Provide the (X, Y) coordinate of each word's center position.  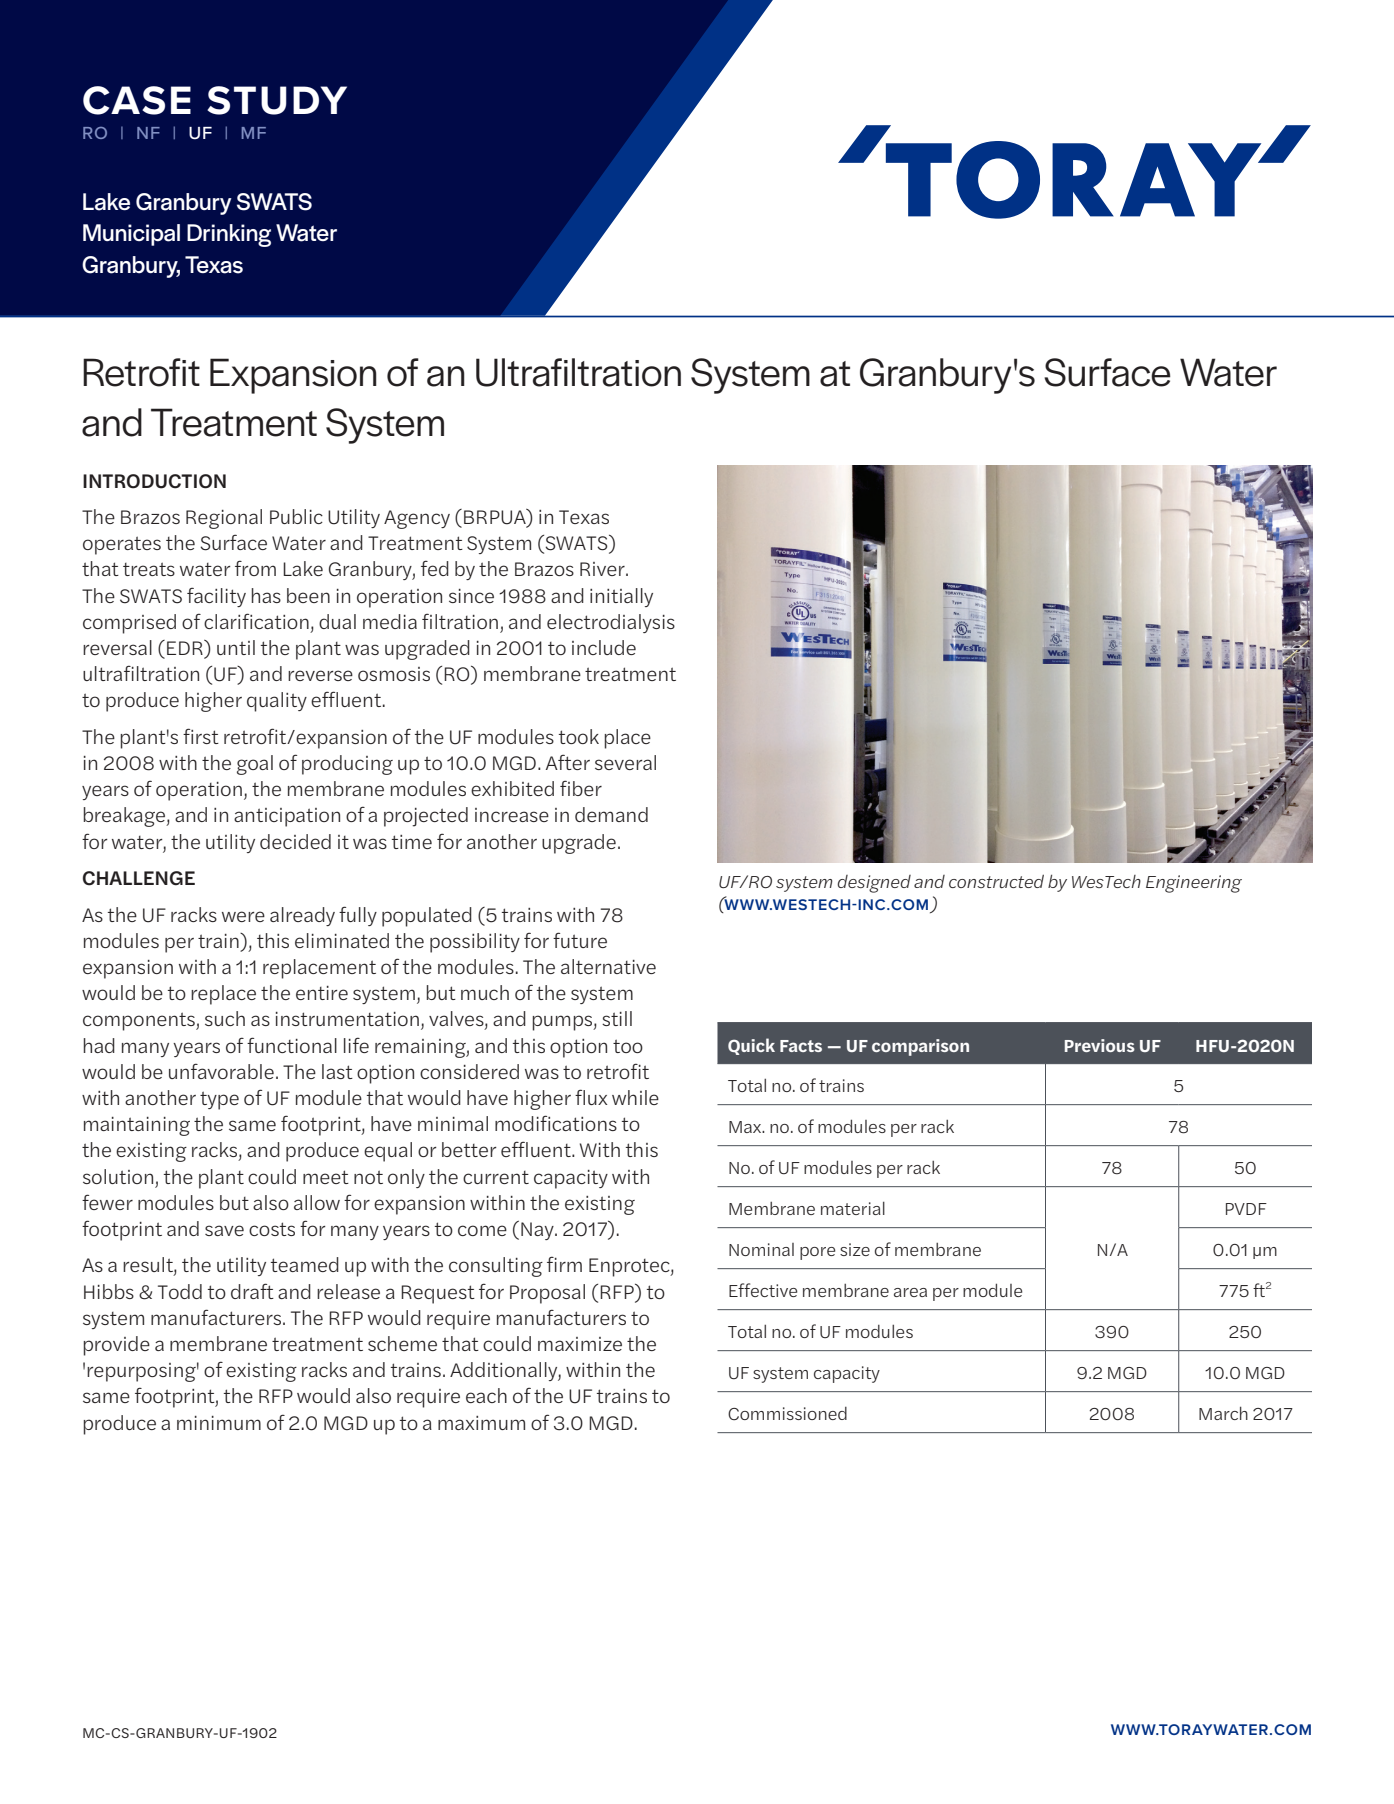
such (225, 1018)
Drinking (229, 235)
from (255, 568)
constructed (996, 881)
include (604, 647)
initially (621, 597)
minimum (219, 1423)
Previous (1100, 1045)
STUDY (277, 100)
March (1223, 1413)
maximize (580, 1344)
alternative (608, 966)
